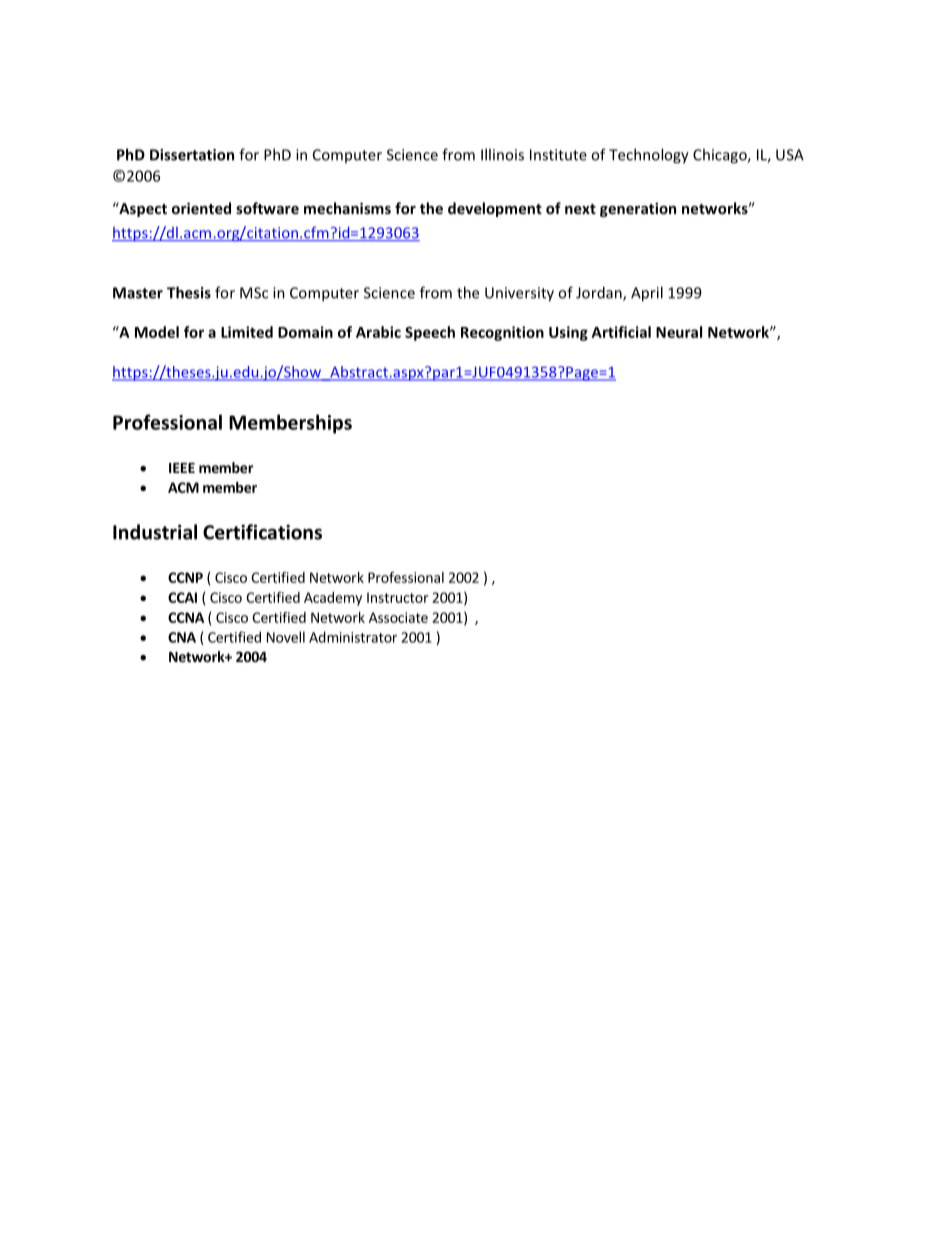 The height and width of the screenshot is (1233, 952). Describe the element at coordinates (398, 617) in the screenshot. I see `Associate` at that location.
